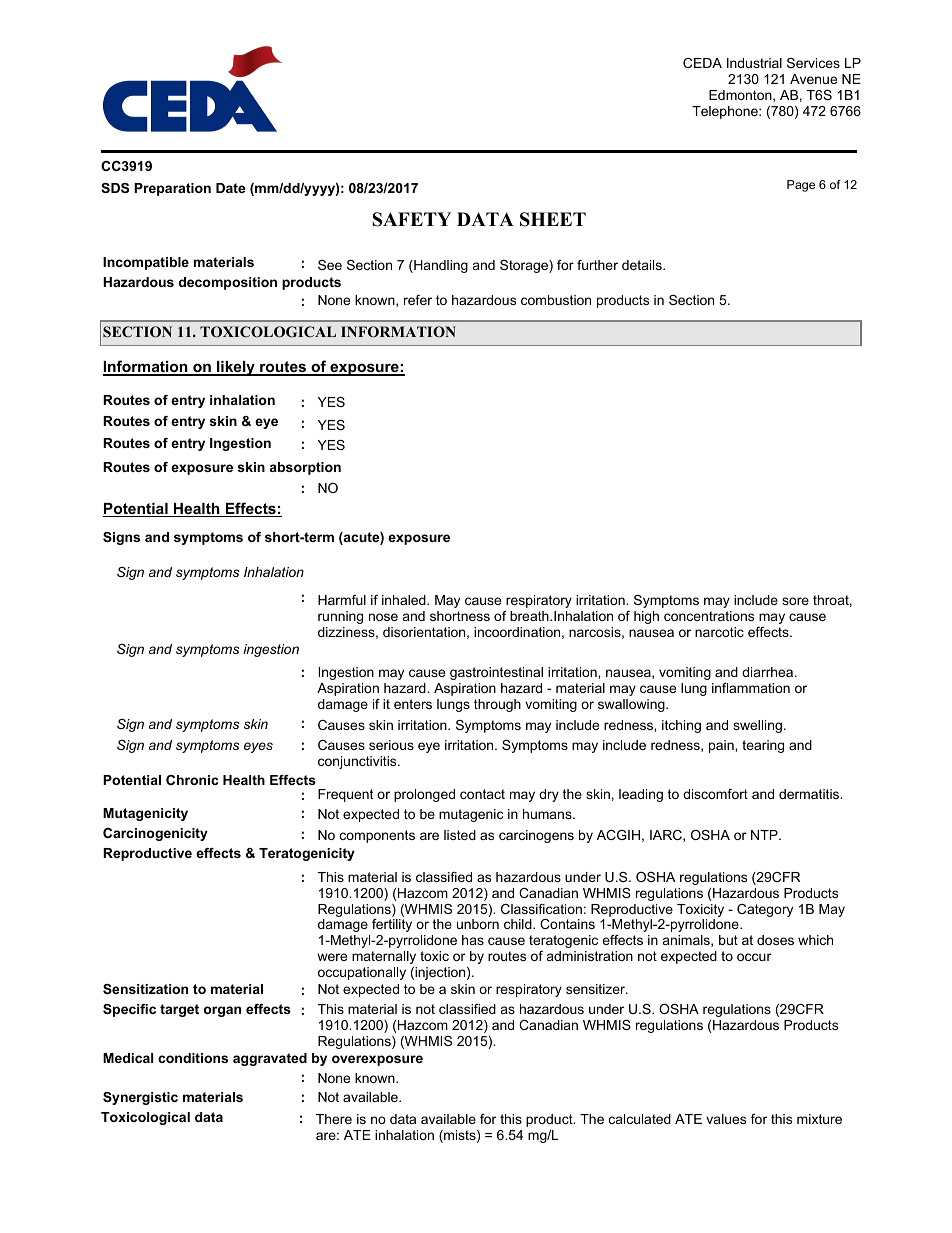 Image resolution: width=952 pixels, height=1233 pixels. I want to click on Date, so click(230, 188).
